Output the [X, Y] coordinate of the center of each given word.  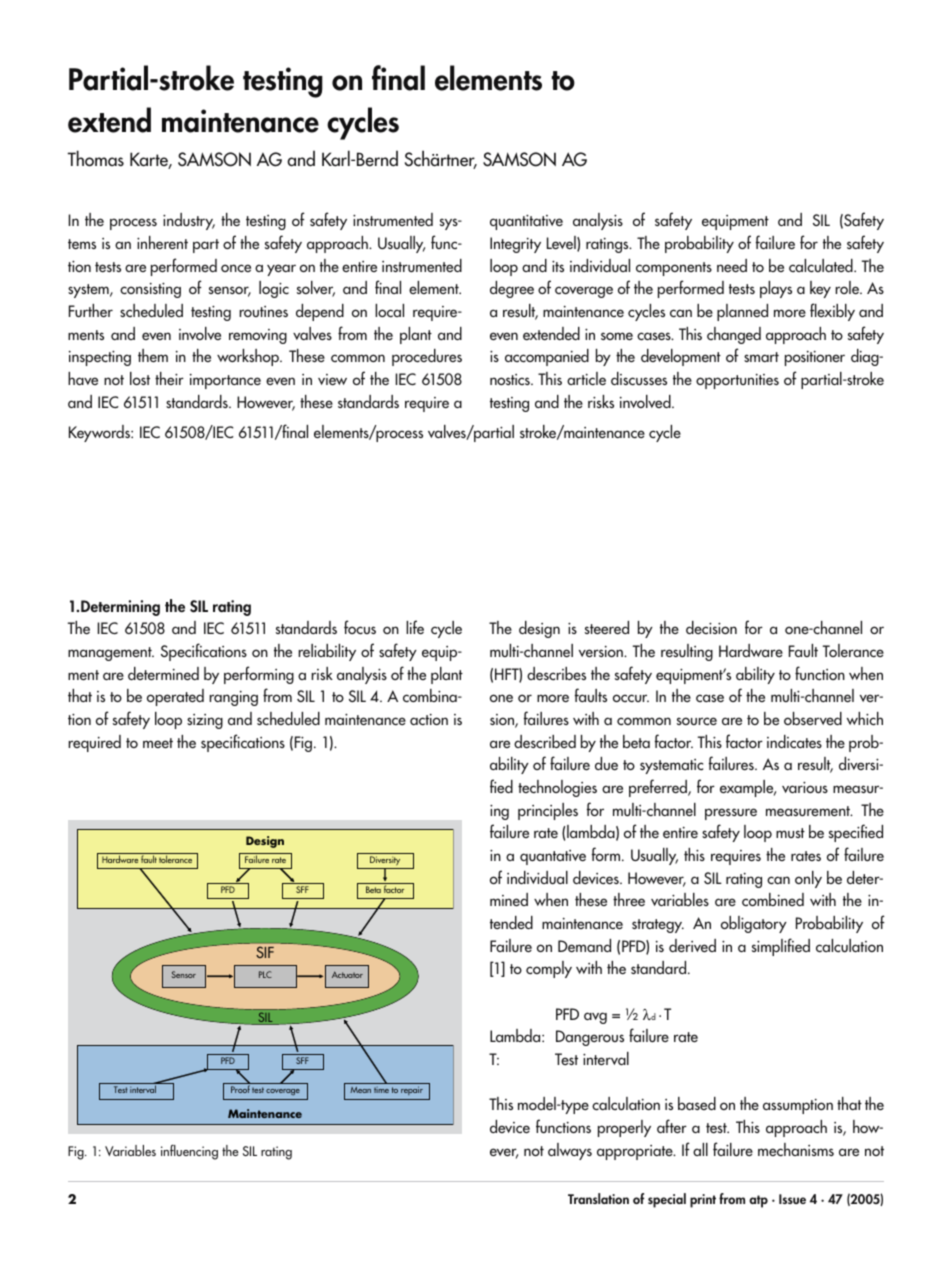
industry [189, 221]
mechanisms [796, 1149]
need [732, 265]
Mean [360, 1090]
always [570, 1151]
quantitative [526, 222]
